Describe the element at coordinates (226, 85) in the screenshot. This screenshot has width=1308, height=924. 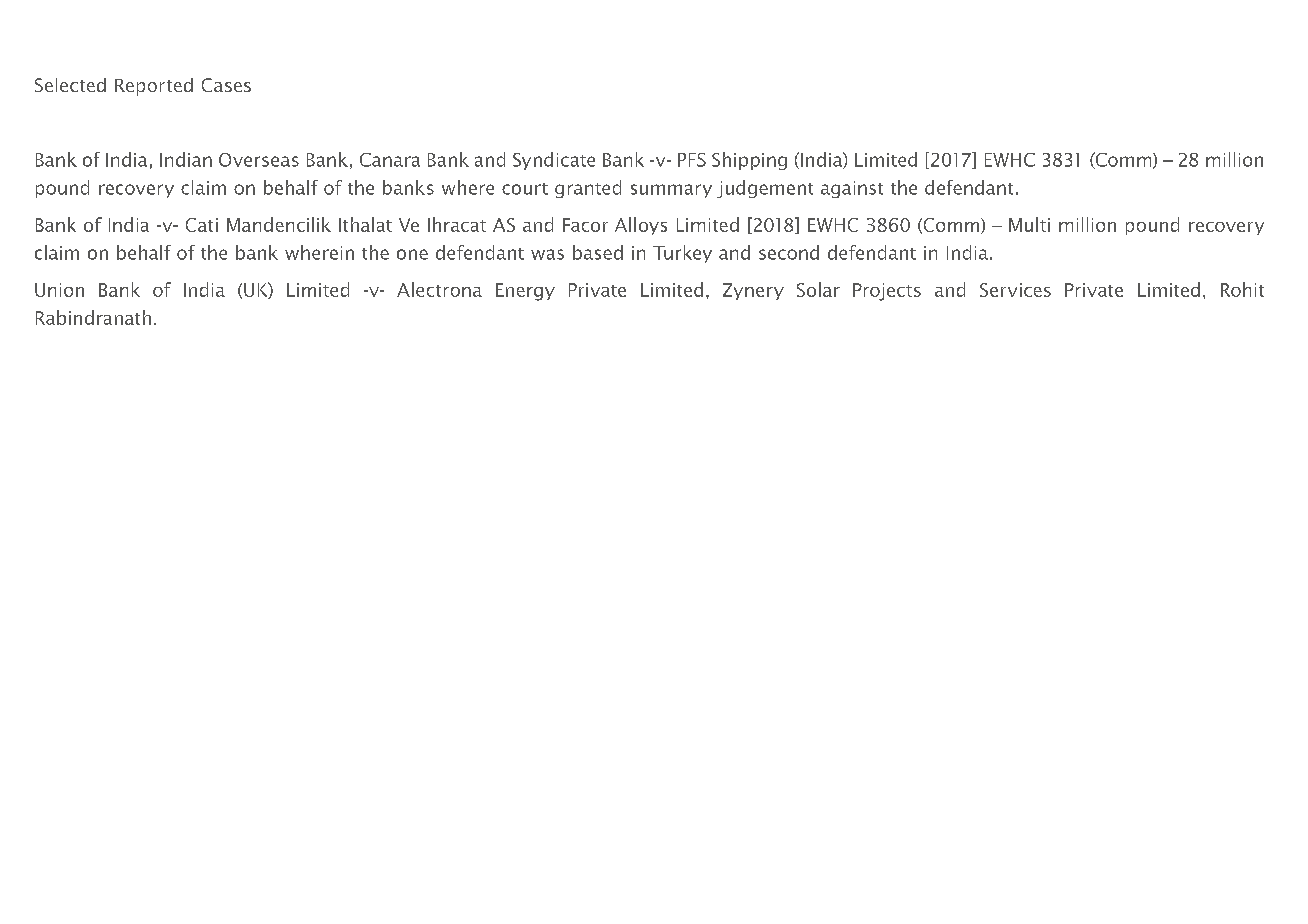
I see `Cases` at that location.
